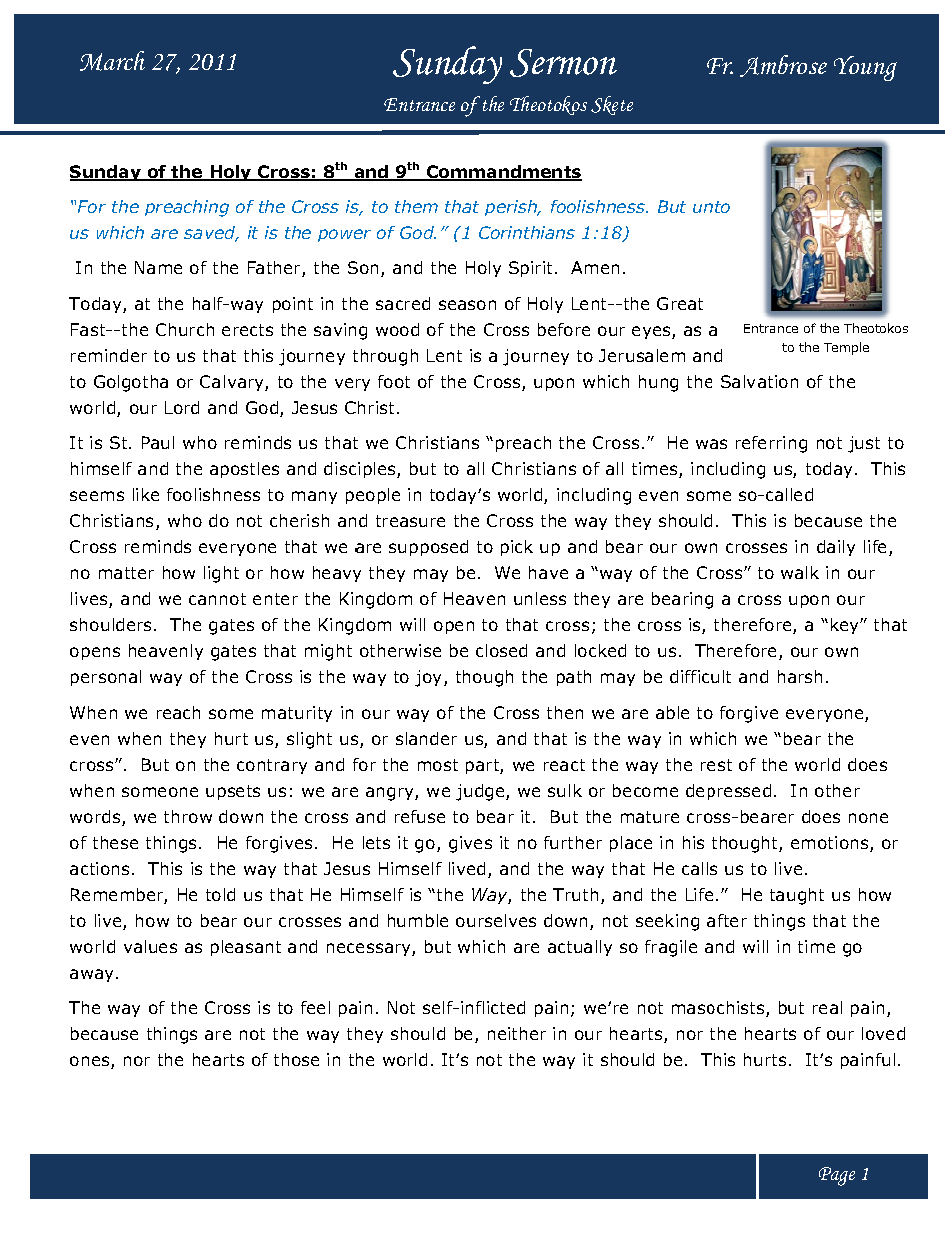 The width and height of the screenshot is (952, 1233). Describe the element at coordinates (93, 975) in the screenshot. I see `away` at that location.
